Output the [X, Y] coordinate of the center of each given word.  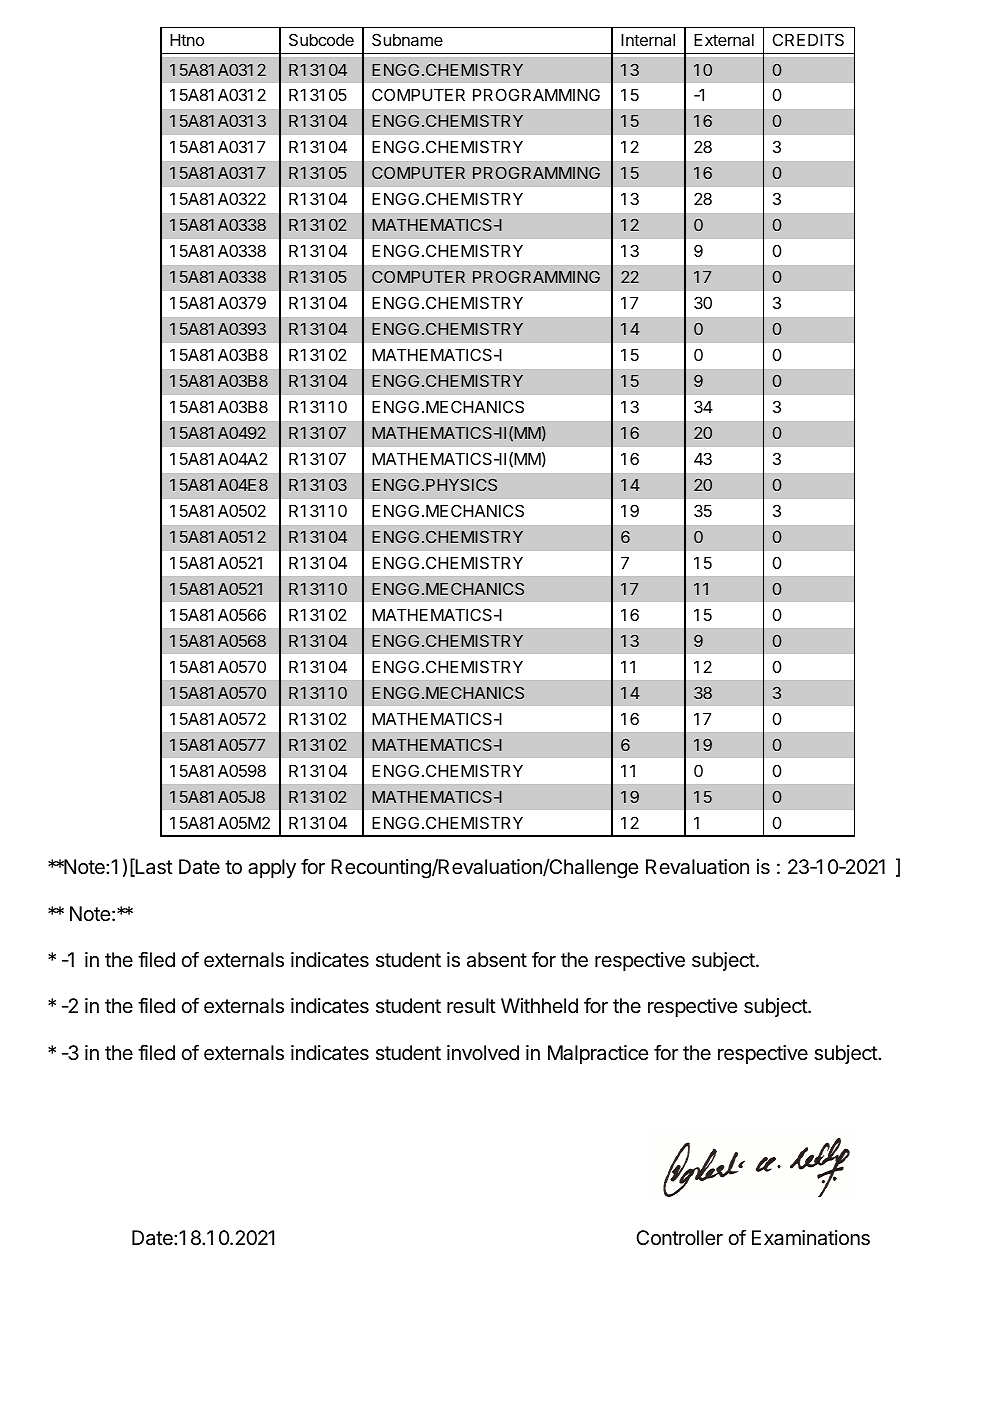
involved [483, 1053]
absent [497, 960]
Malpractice [598, 1054]
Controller [679, 1237]
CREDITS [808, 39]
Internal [648, 40]
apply [272, 868]
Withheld [539, 1005]
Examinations [811, 1238]
